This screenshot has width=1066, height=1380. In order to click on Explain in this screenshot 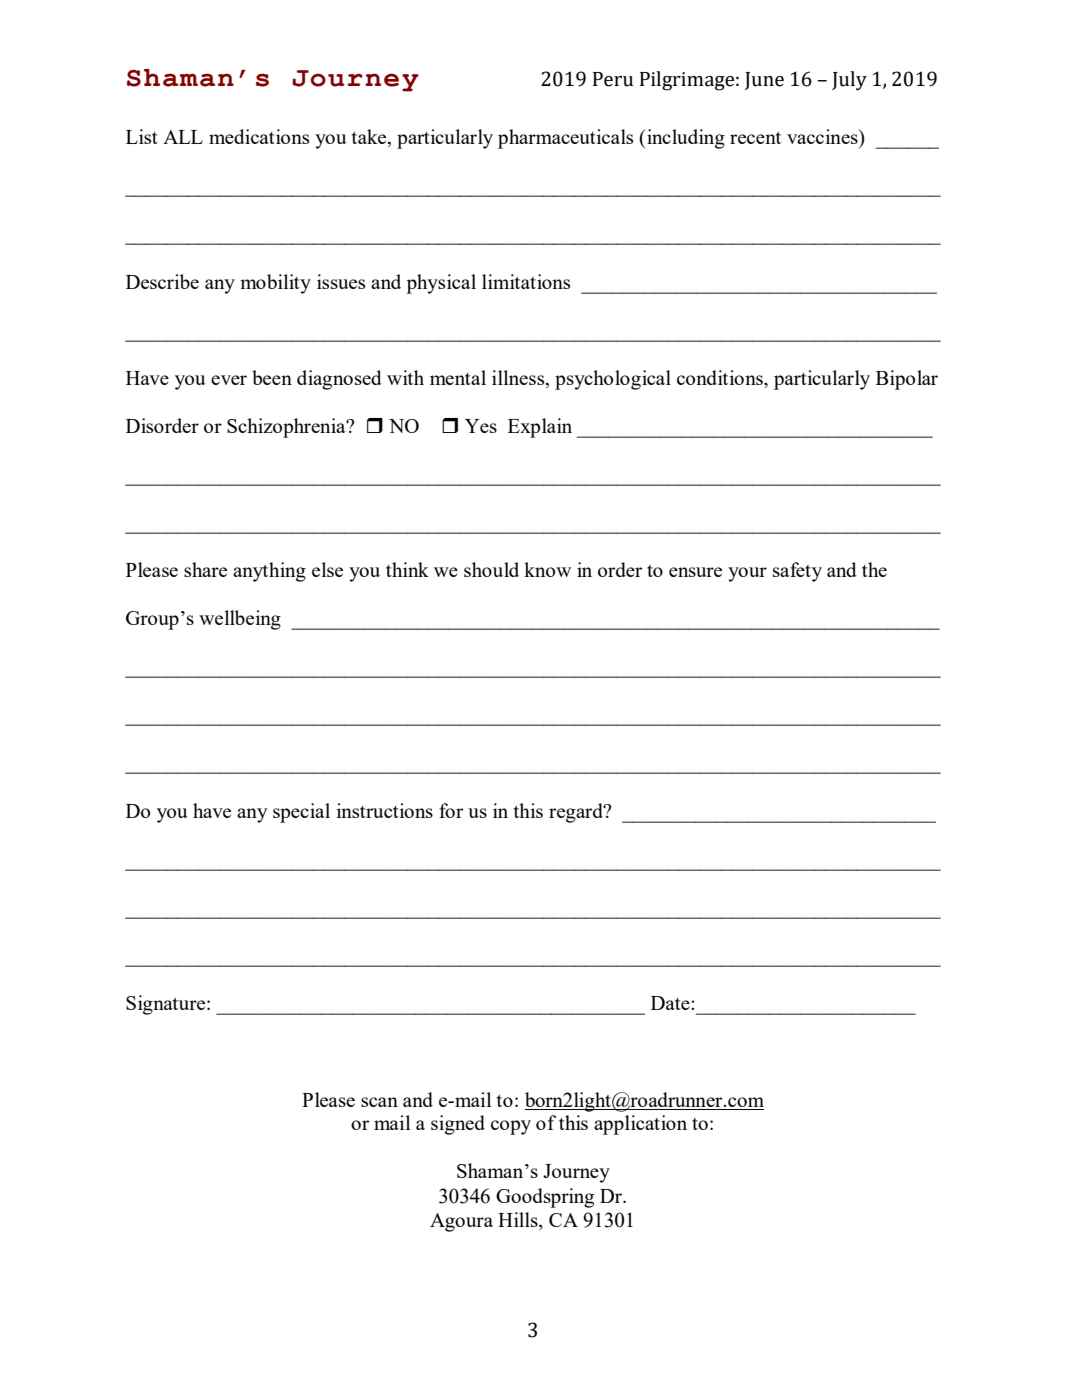, I will do `click(540, 428)`.
